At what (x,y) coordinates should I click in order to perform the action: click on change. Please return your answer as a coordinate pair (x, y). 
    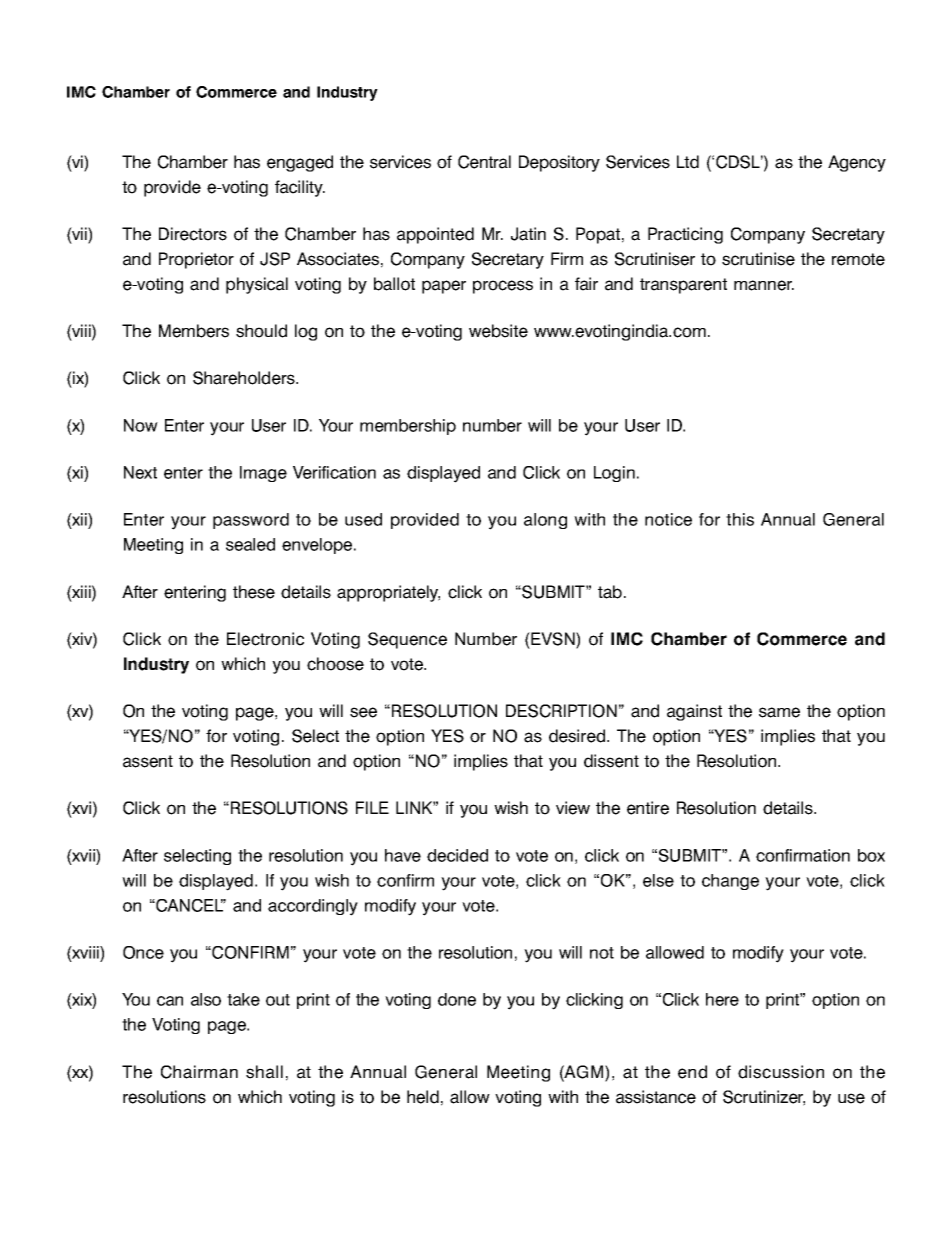
    Looking at the image, I should click on (730, 882).
